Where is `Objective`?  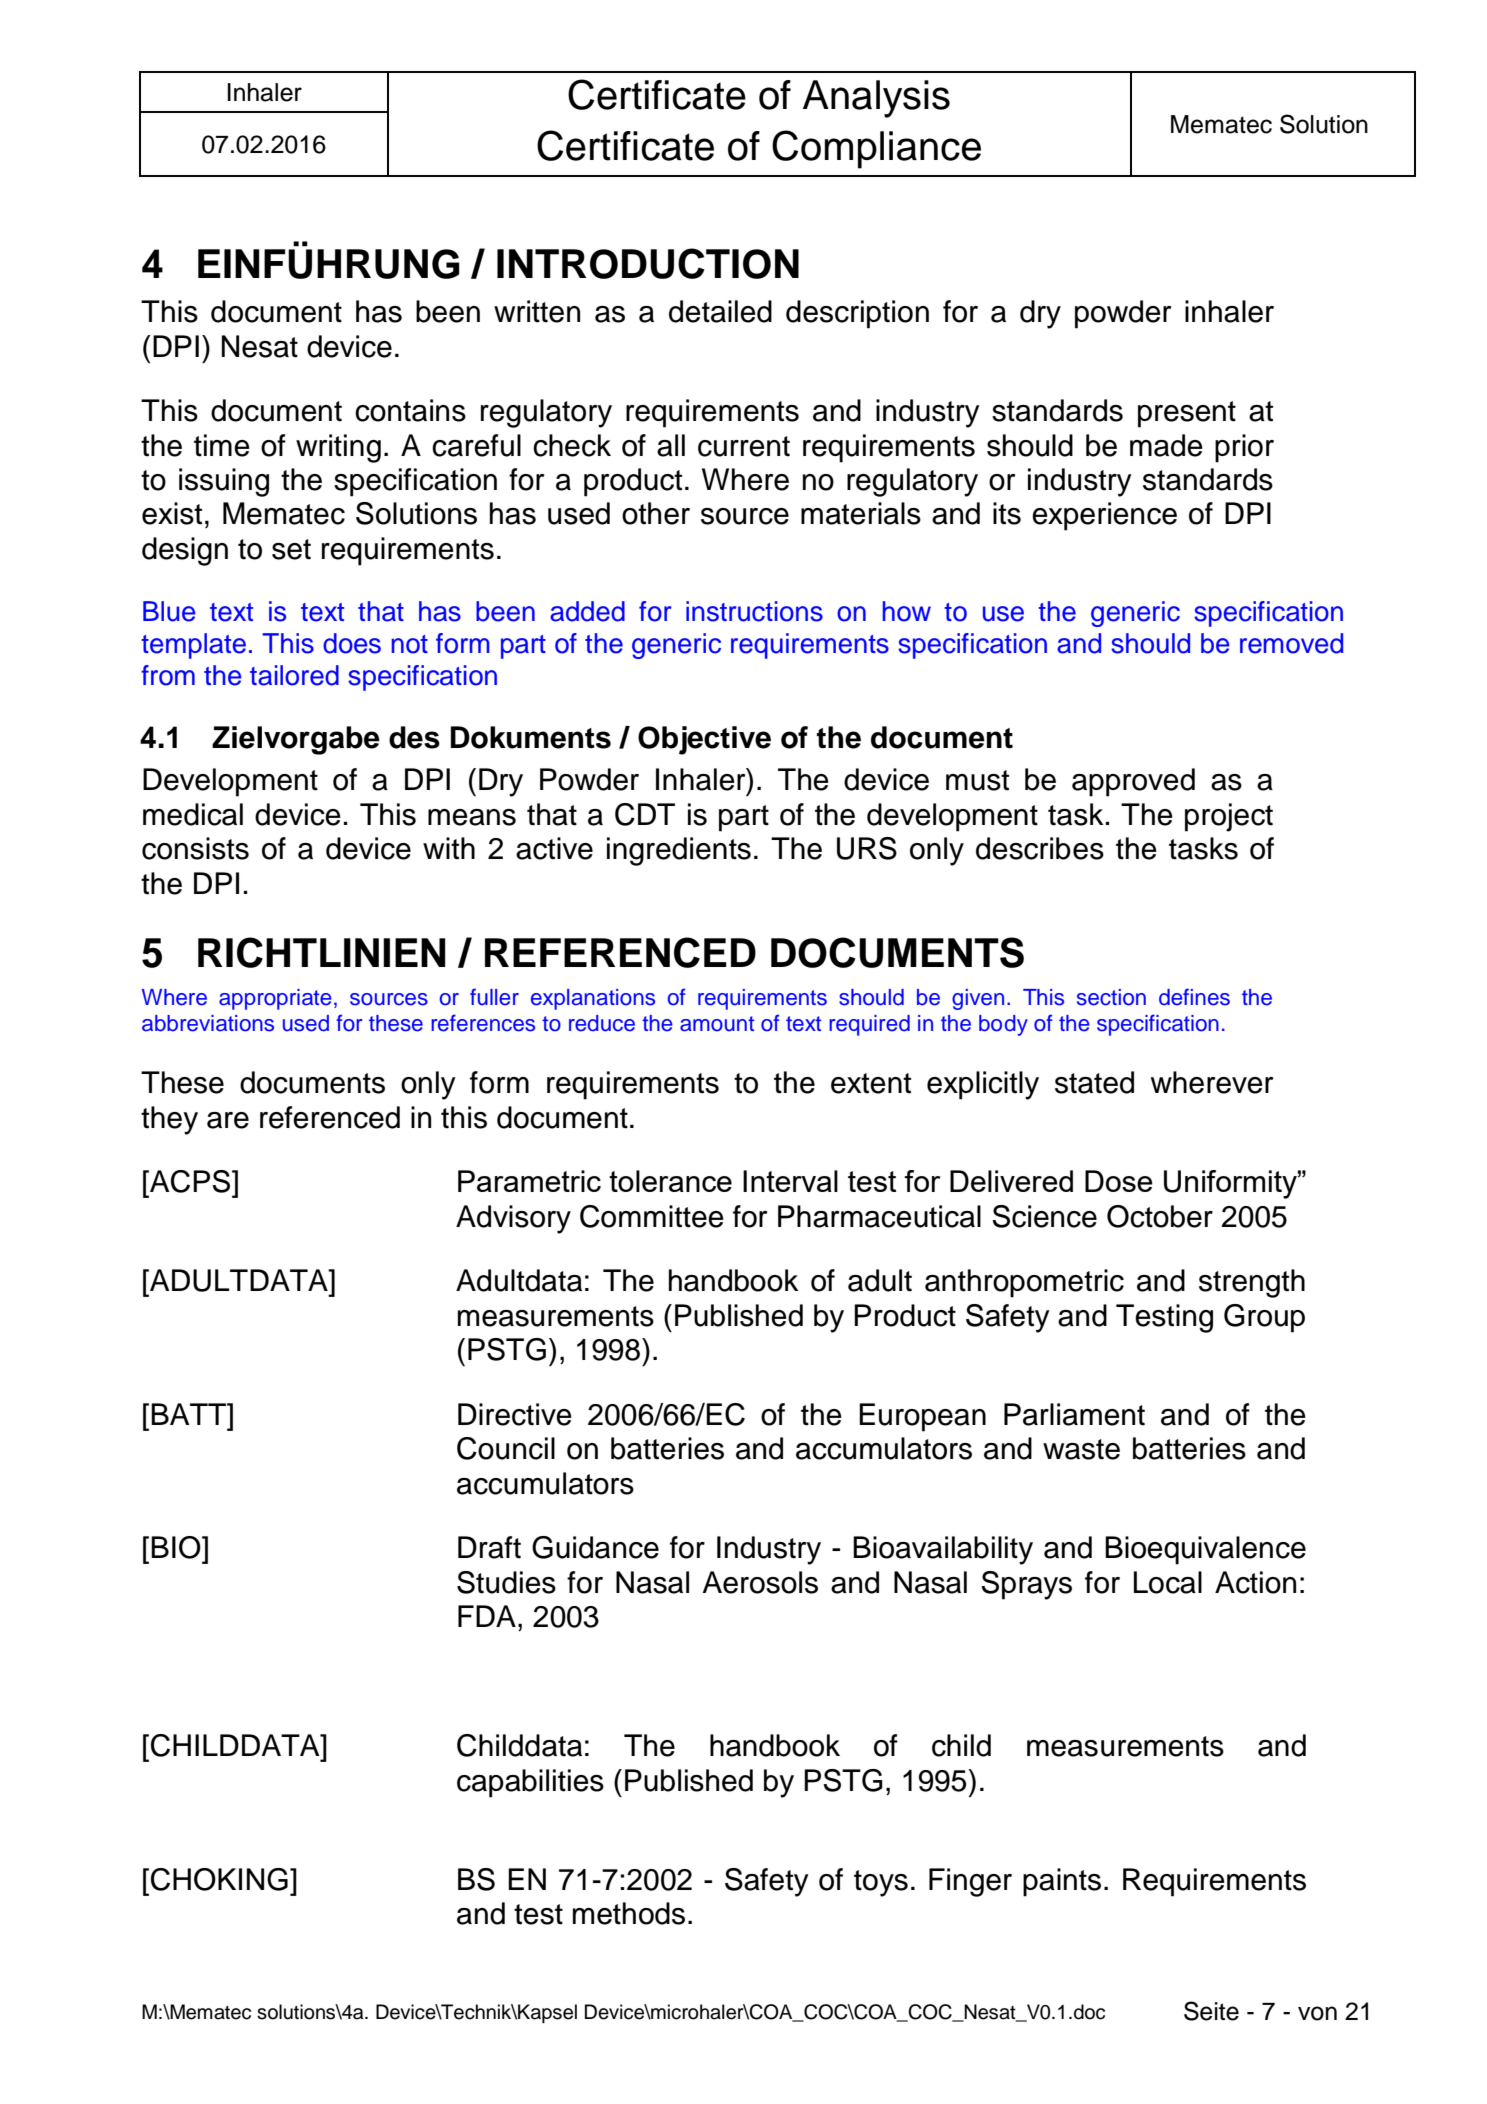 Objective is located at coordinates (704, 740).
